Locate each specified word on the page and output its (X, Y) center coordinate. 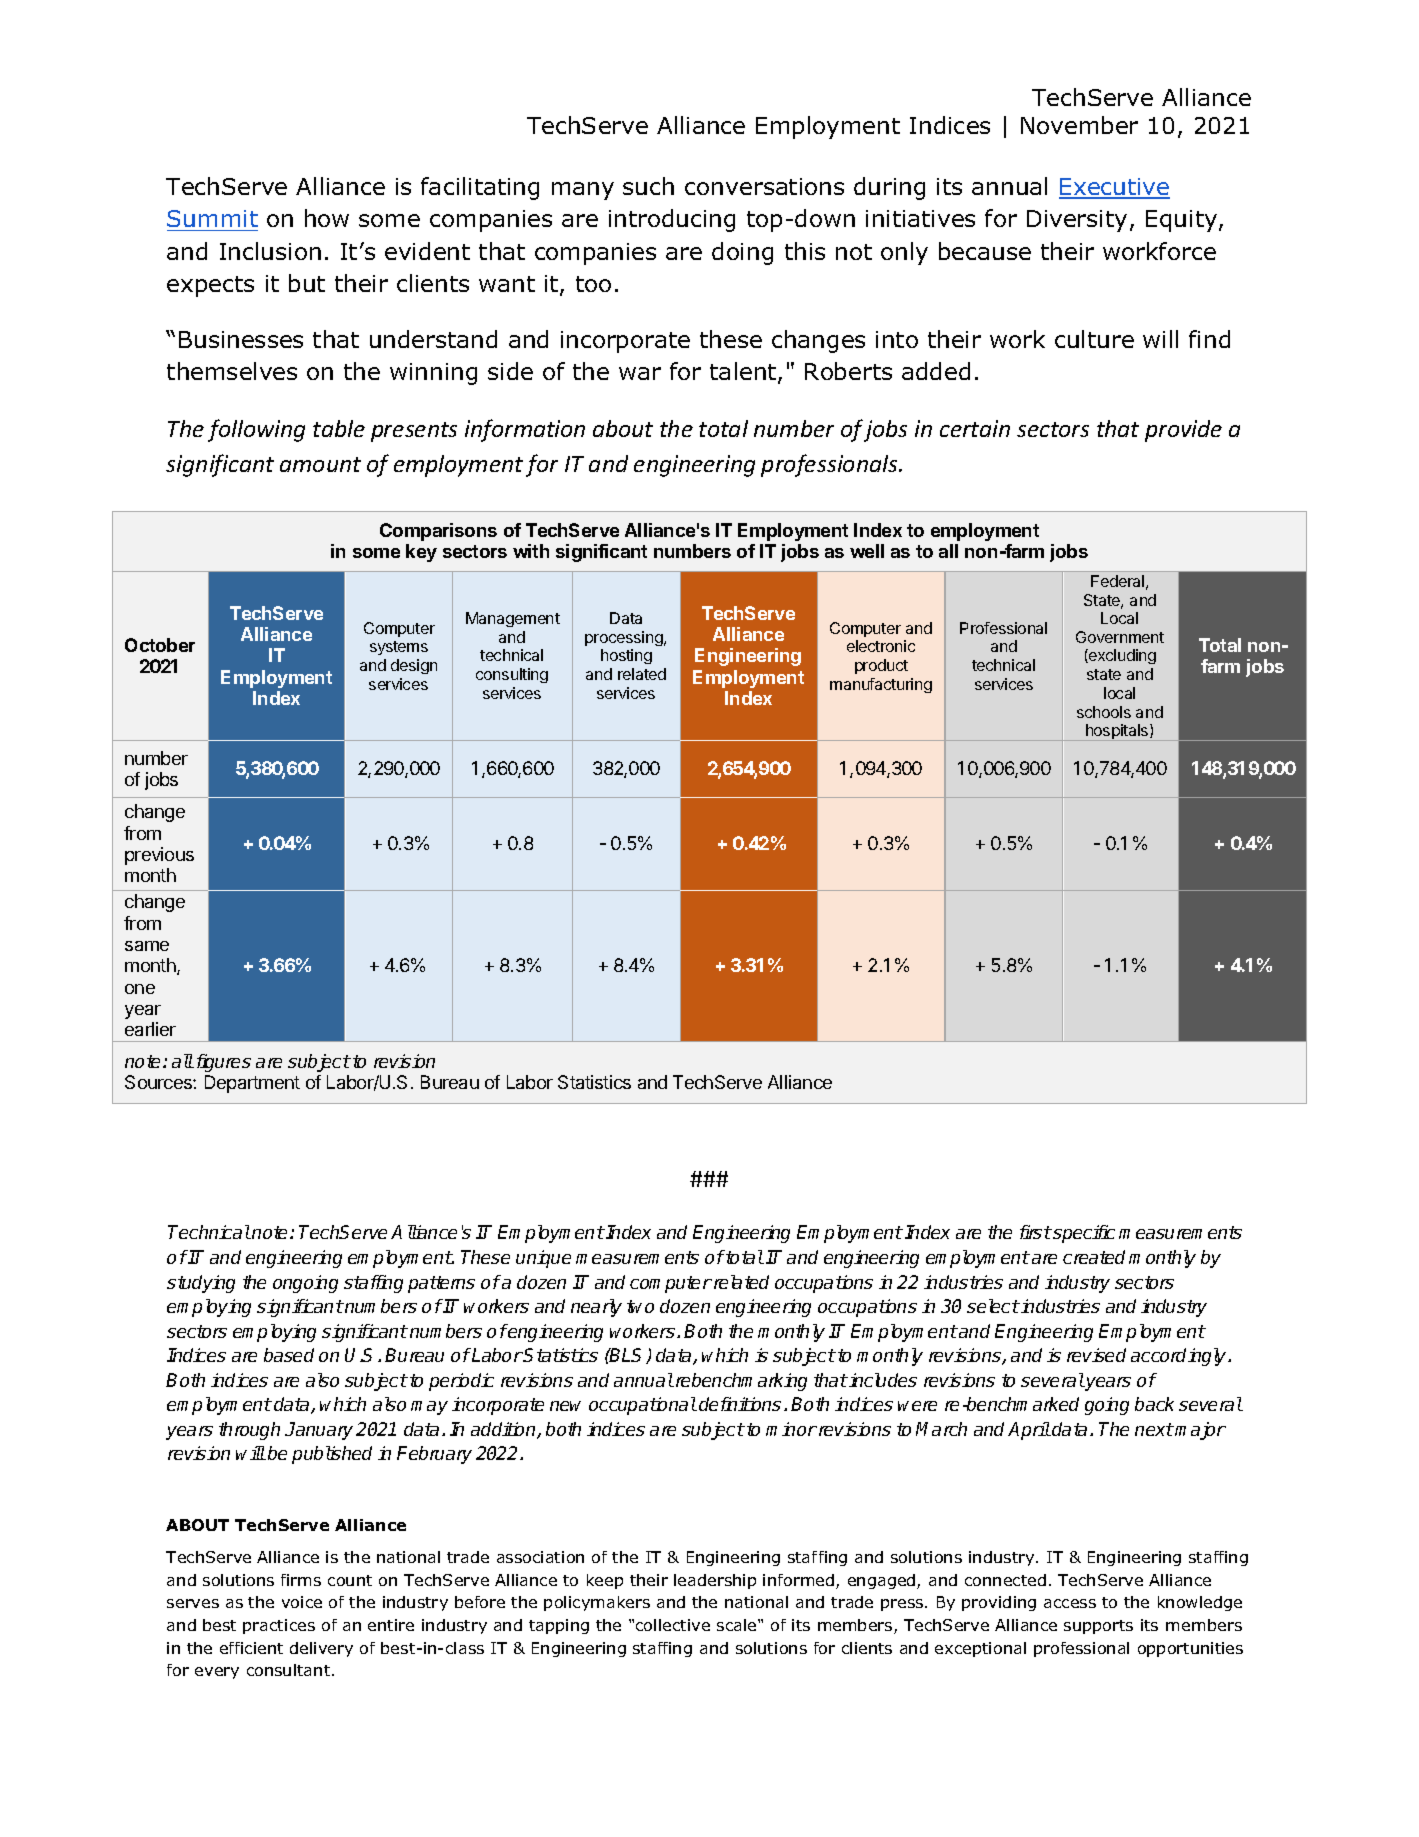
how (327, 218)
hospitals (1117, 732)
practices (279, 1626)
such (648, 186)
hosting (626, 656)
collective (673, 1625)
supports (1098, 1627)
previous (159, 856)
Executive (1114, 188)
